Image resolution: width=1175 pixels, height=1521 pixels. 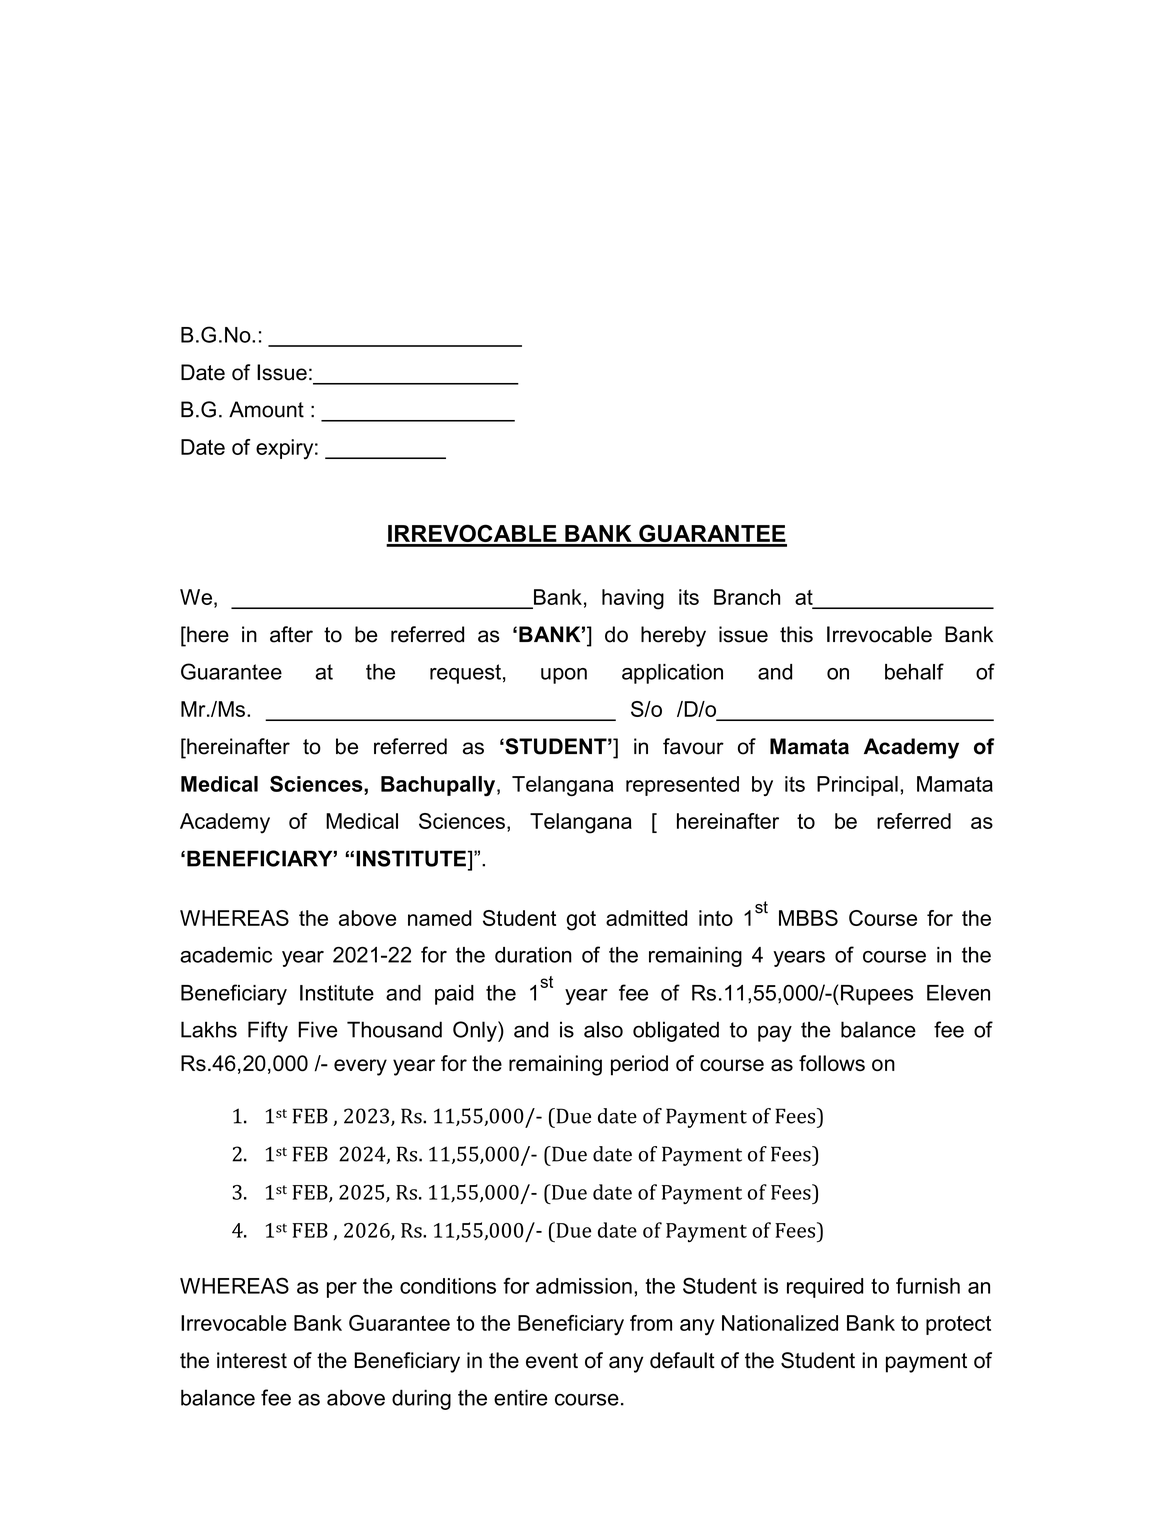 What do you see at coordinates (465, 674) in the screenshot?
I see `request` at bounding box center [465, 674].
